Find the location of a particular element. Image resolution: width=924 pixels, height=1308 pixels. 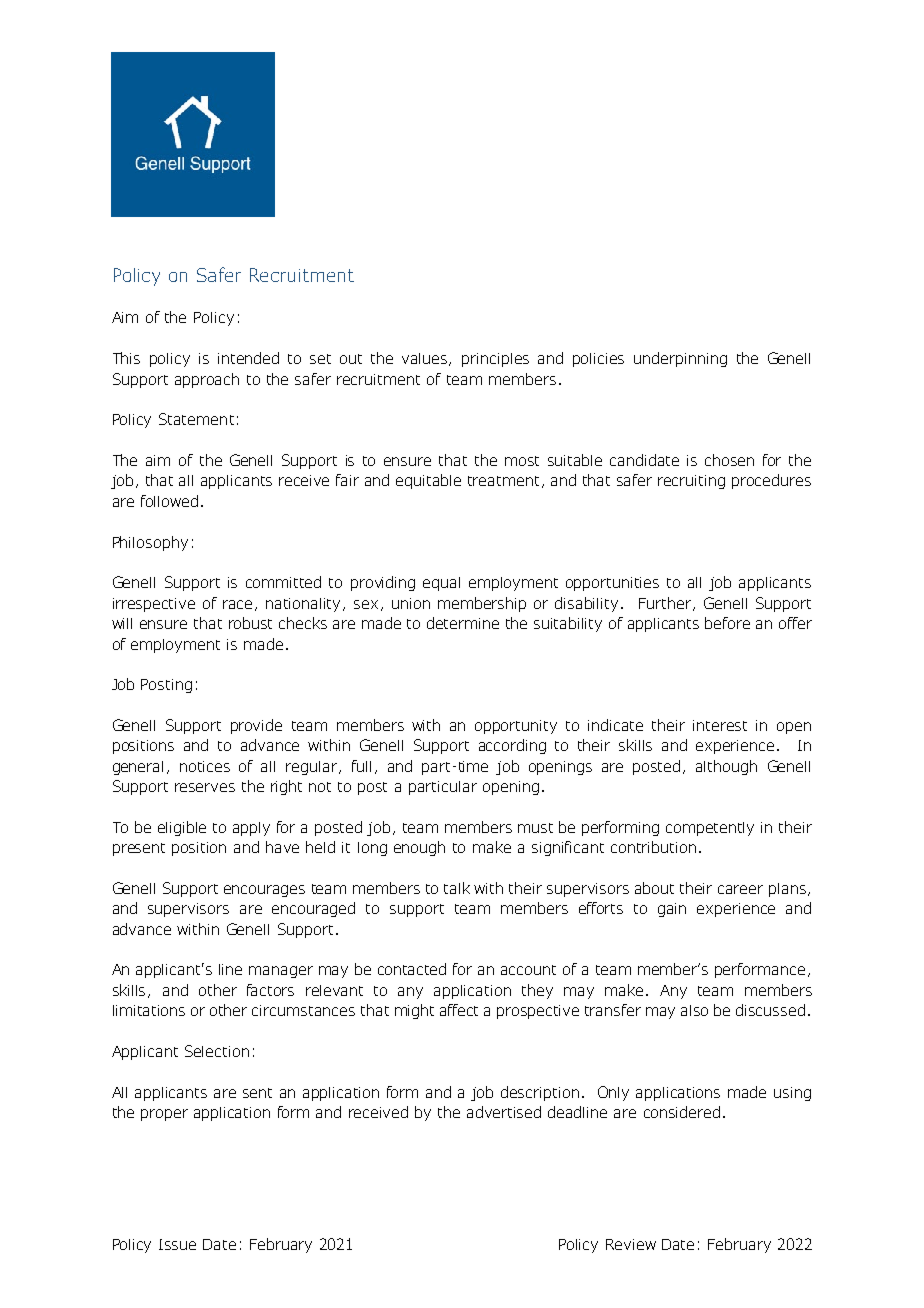

Issue is located at coordinates (177, 1244).
